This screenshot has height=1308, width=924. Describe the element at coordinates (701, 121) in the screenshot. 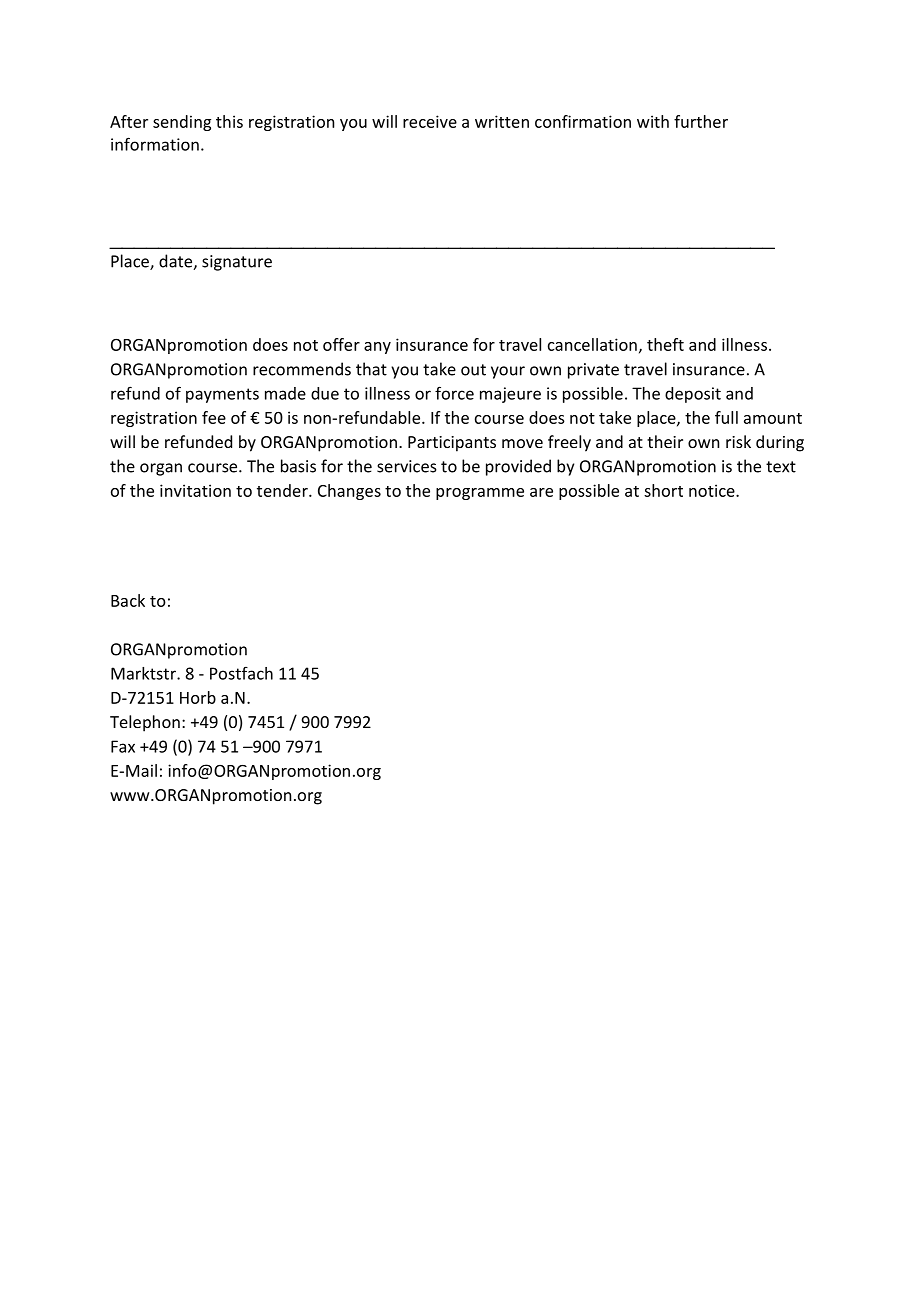

I see `further` at that location.
